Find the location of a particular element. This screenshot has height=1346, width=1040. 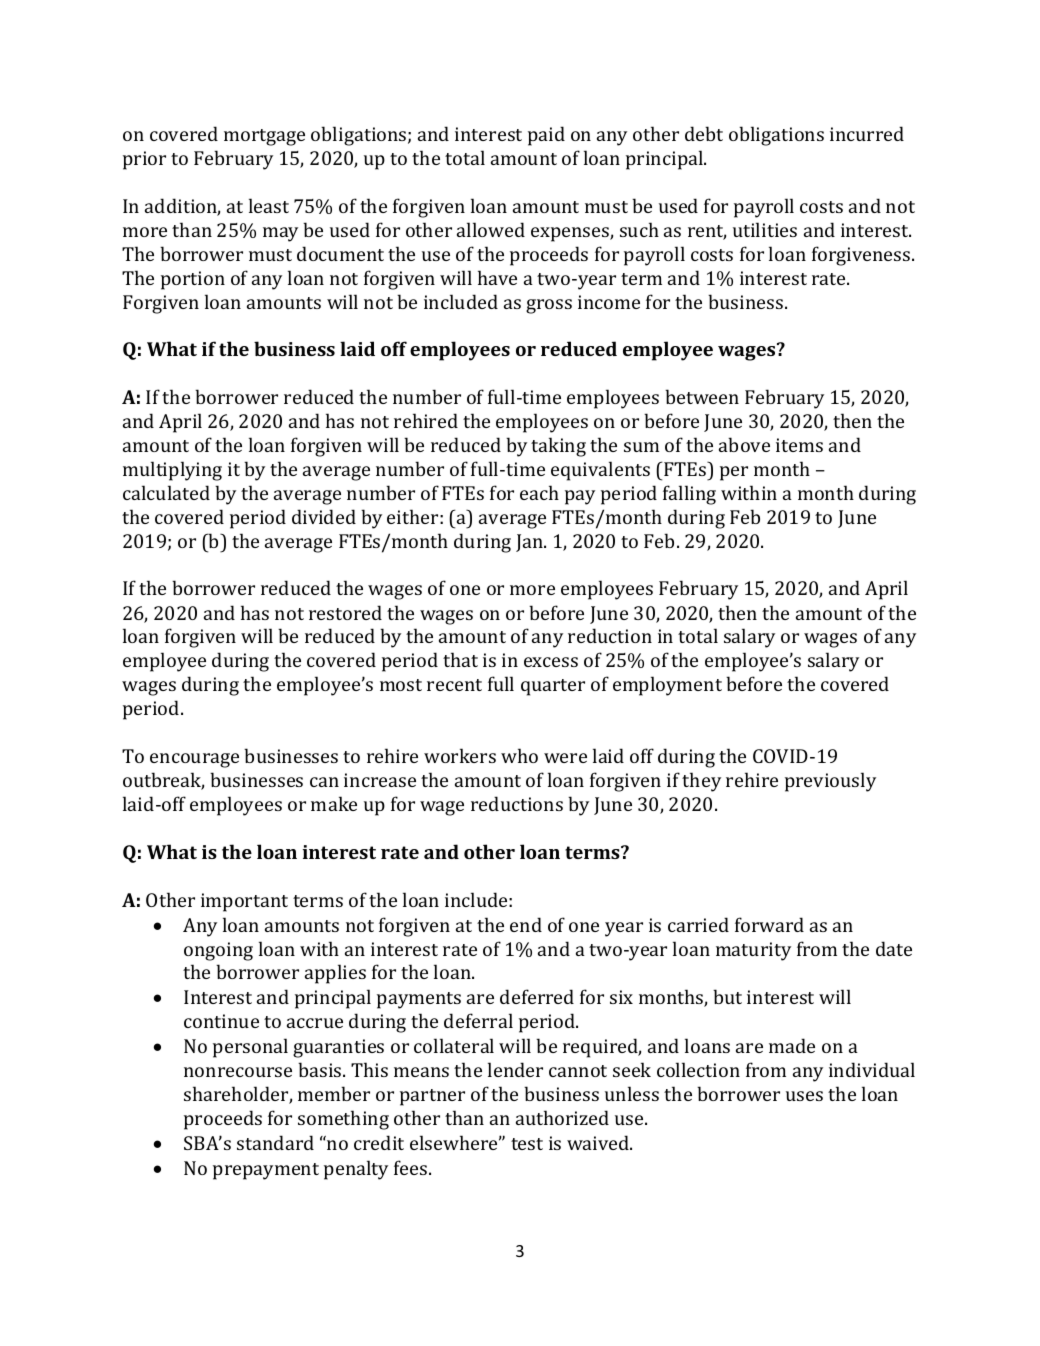

falling is located at coordinates (689, 495).
